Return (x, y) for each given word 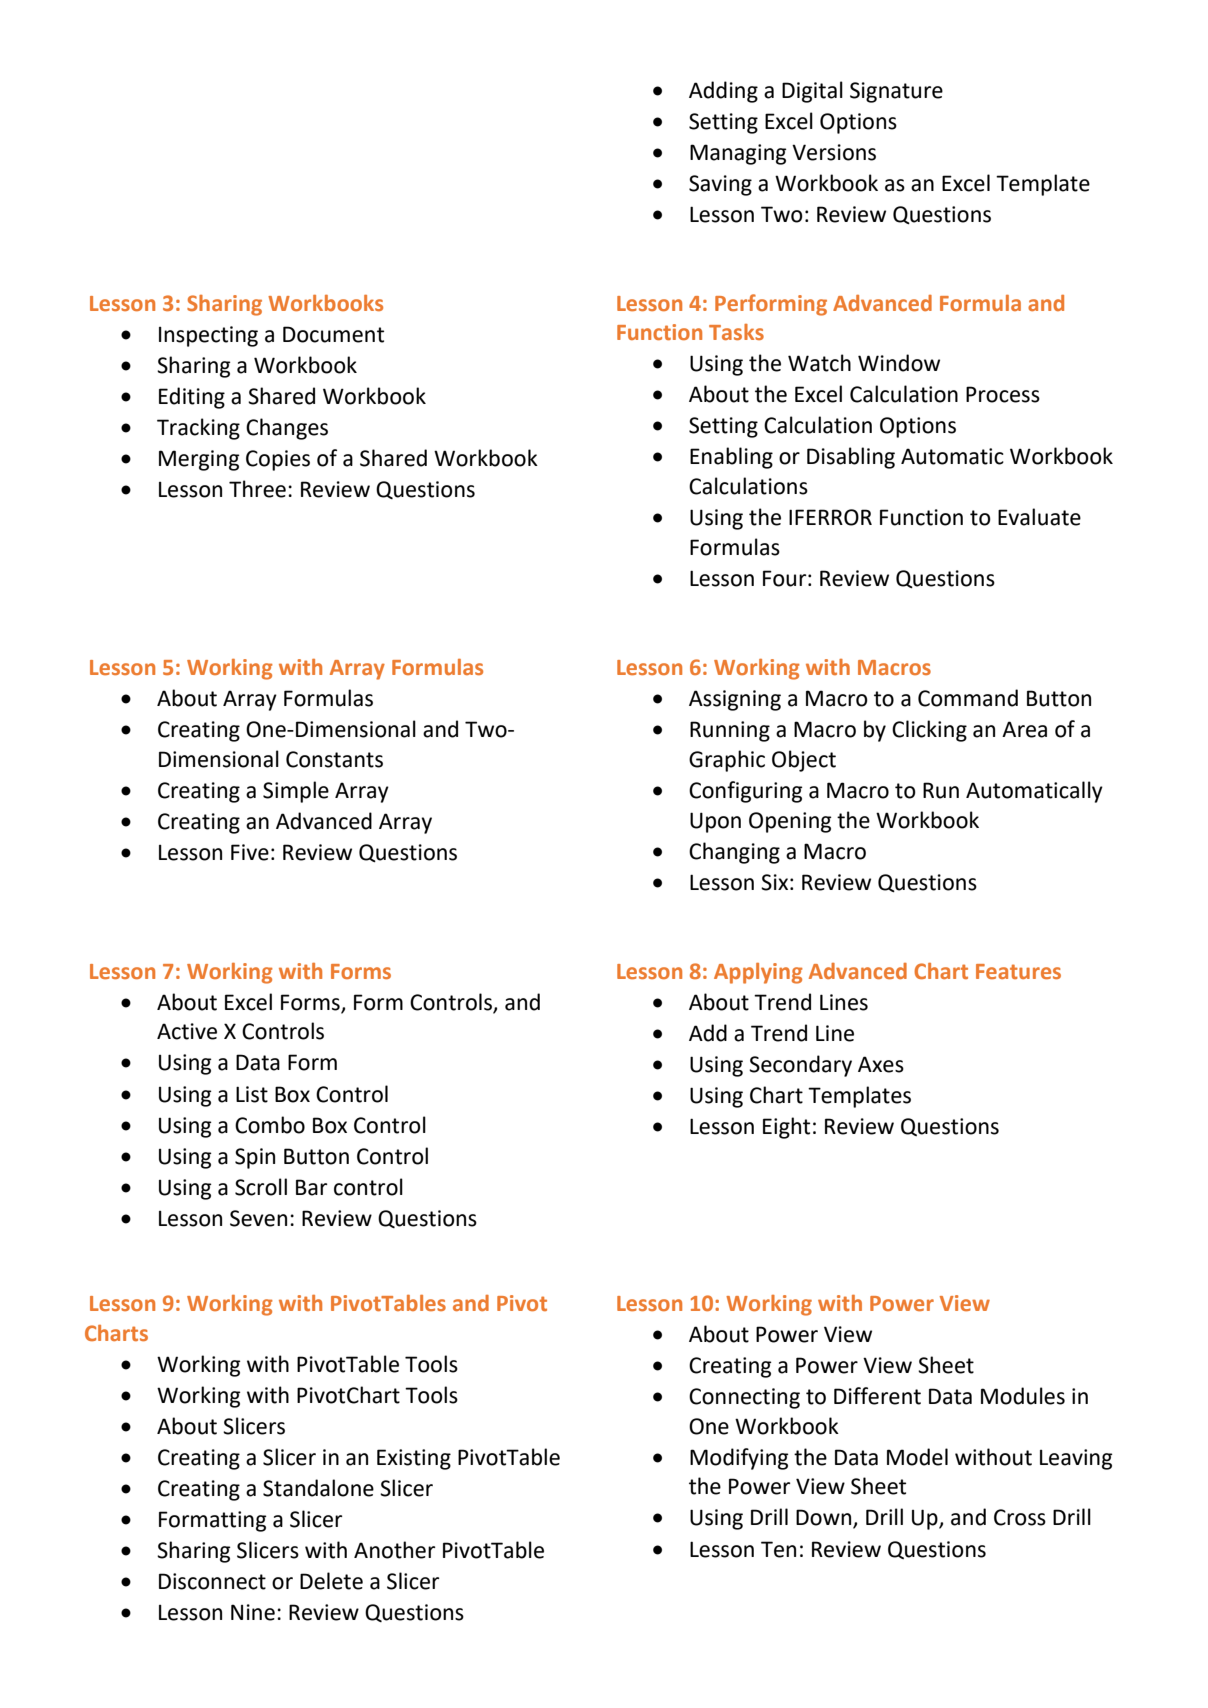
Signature (896, 92)
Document (333, 334)
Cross (1020, 1517)
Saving (720, 185)
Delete (331, 1581)
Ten (778, 1549)
